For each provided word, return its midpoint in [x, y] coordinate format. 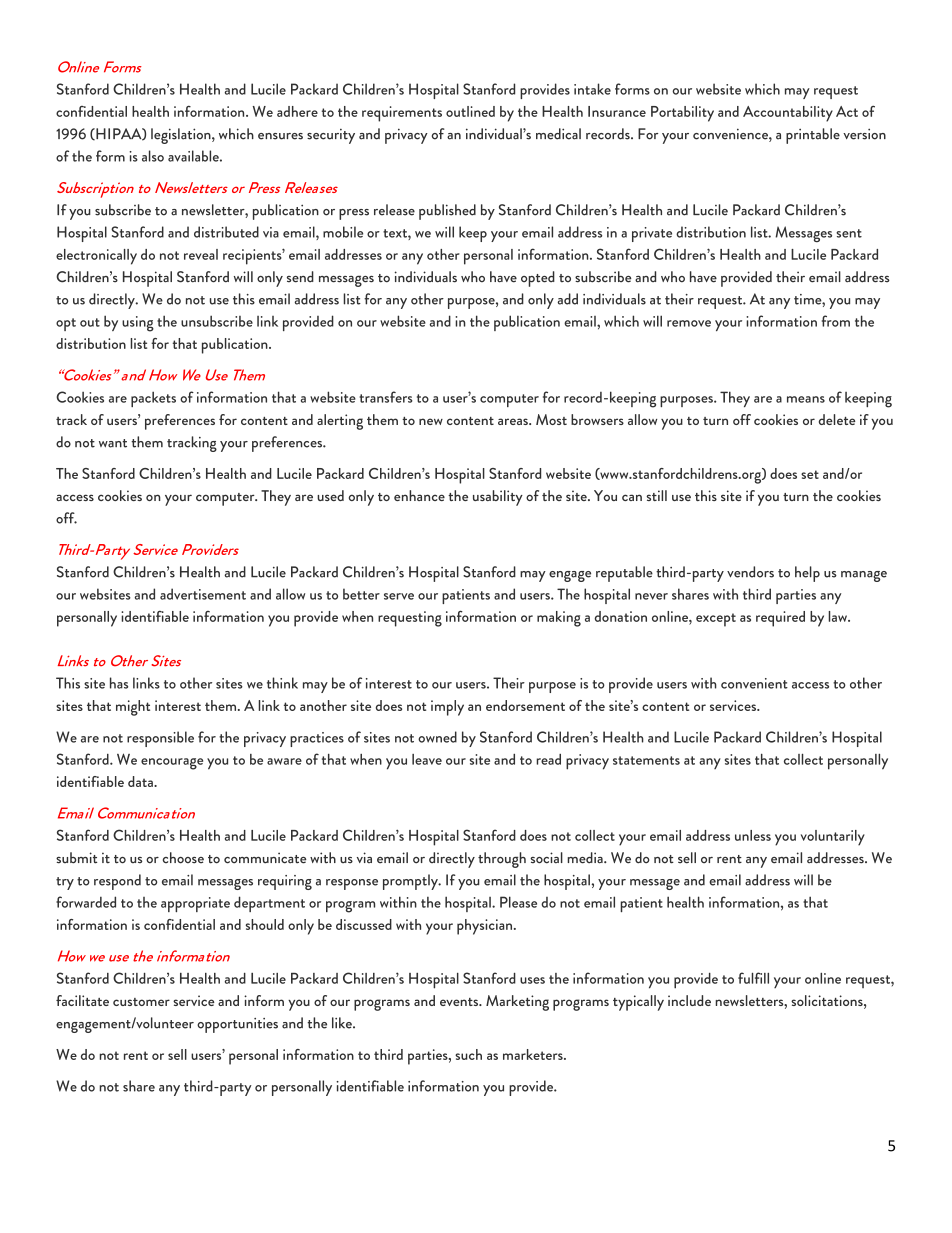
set [810, 474]
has [119, 683]
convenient [754, 683]
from [836, 321]
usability [498, 498]
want [113, 443]
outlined [470, 111]
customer [141, 1002]
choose [183, 858]
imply [447, 708]
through [502, 860]
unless [753, 835]
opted [538, 279]
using [138, 324]
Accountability [788, 114]
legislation [182, 136]
